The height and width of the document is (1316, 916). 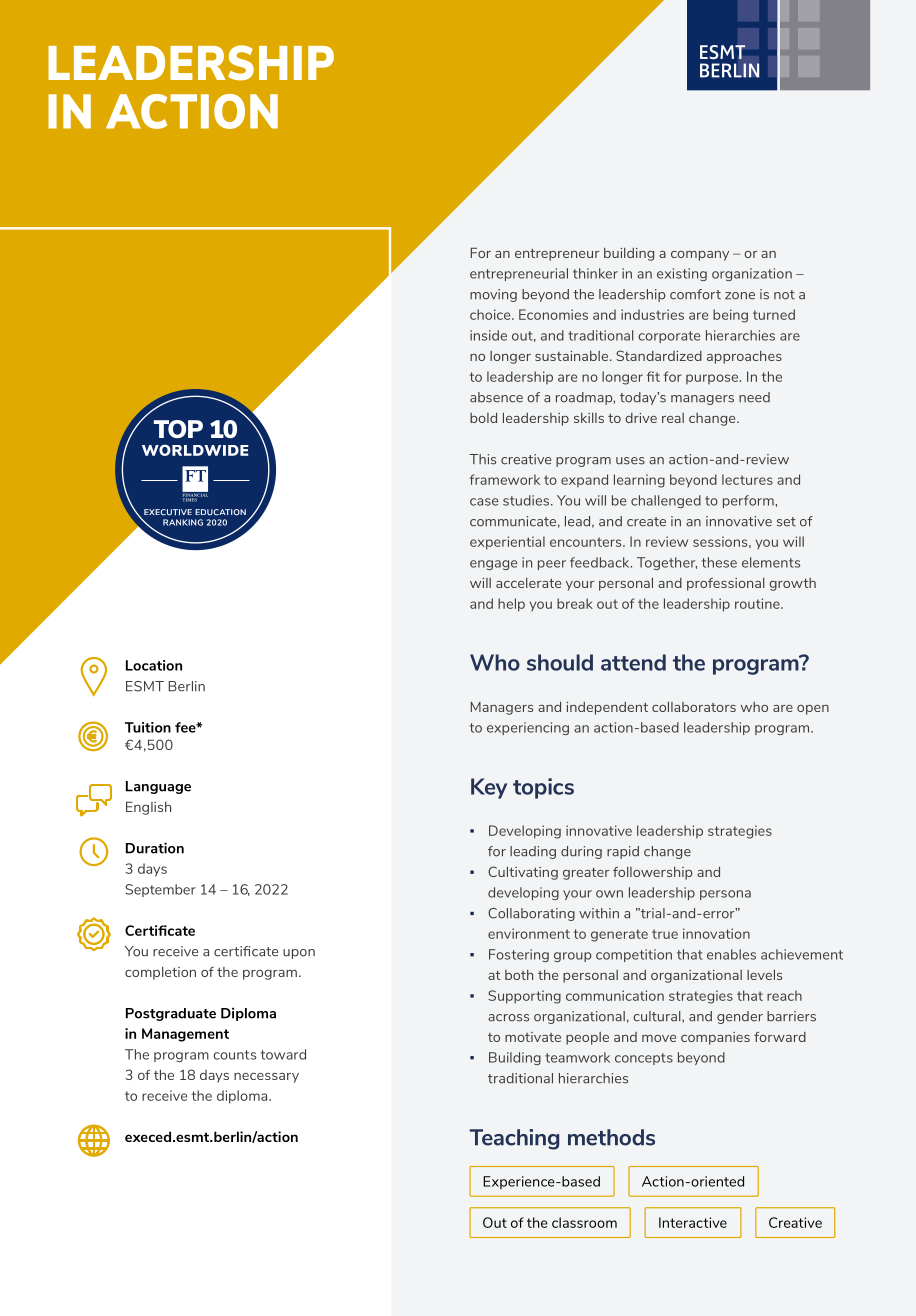 I want to click on moving, so click(x=493, y=295).
